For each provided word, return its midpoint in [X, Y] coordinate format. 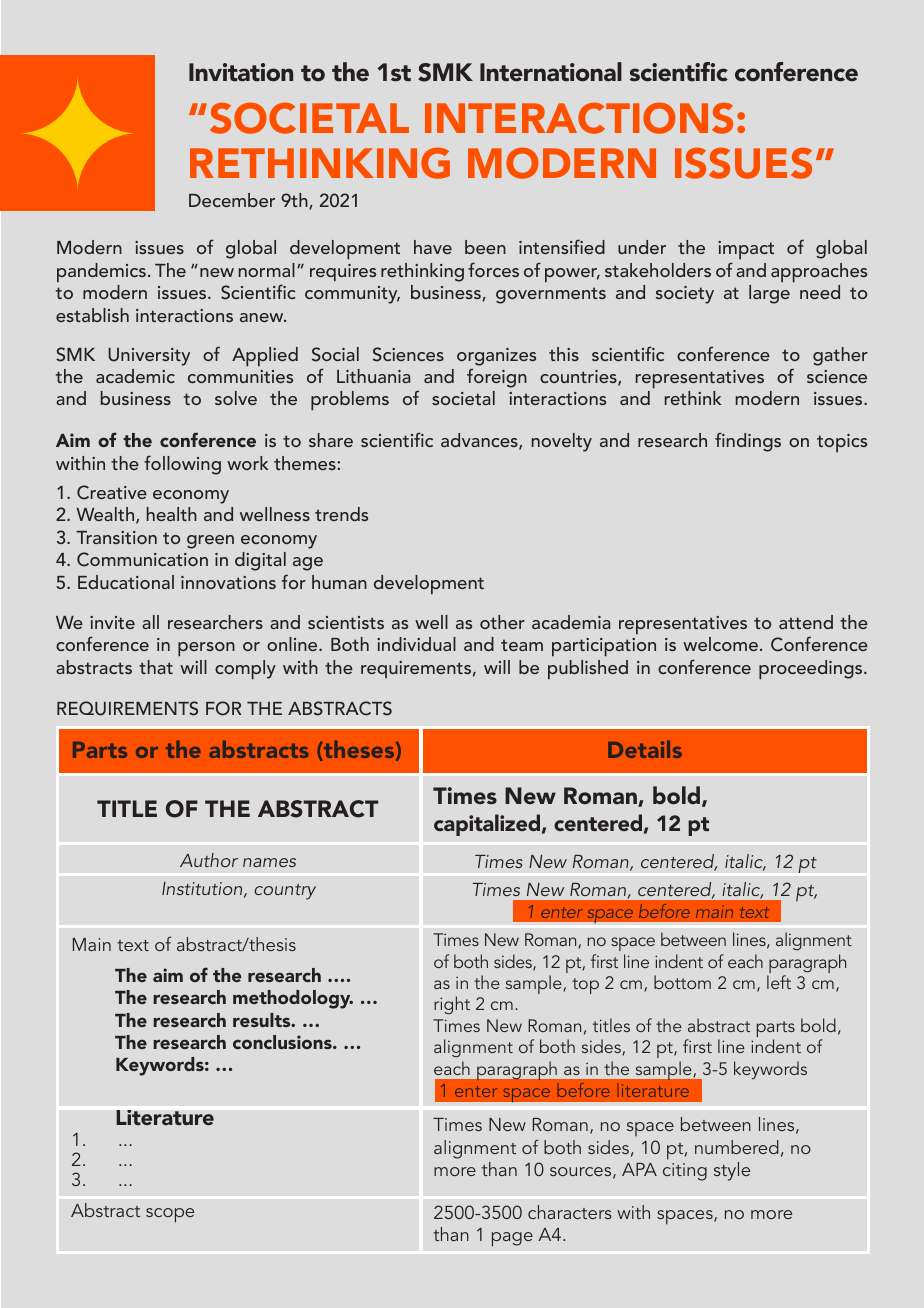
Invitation [241, 72]
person [206, 649]
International [551, 72]
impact [746, 252]
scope [170, 1215]
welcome [720, 644]
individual [416, 644]
